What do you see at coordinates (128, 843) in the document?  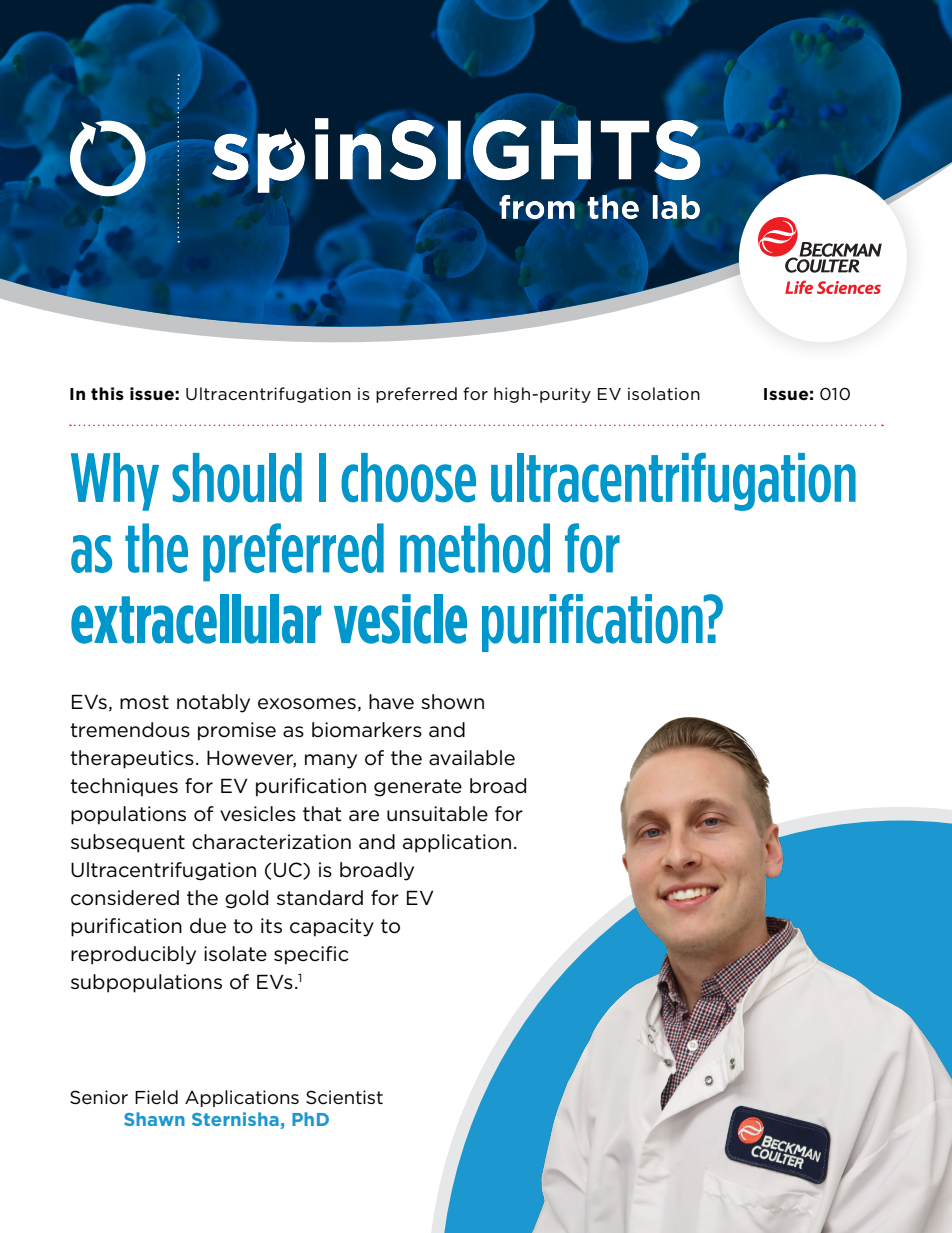 I see `subsequent` at bounding box center [128, 843].
